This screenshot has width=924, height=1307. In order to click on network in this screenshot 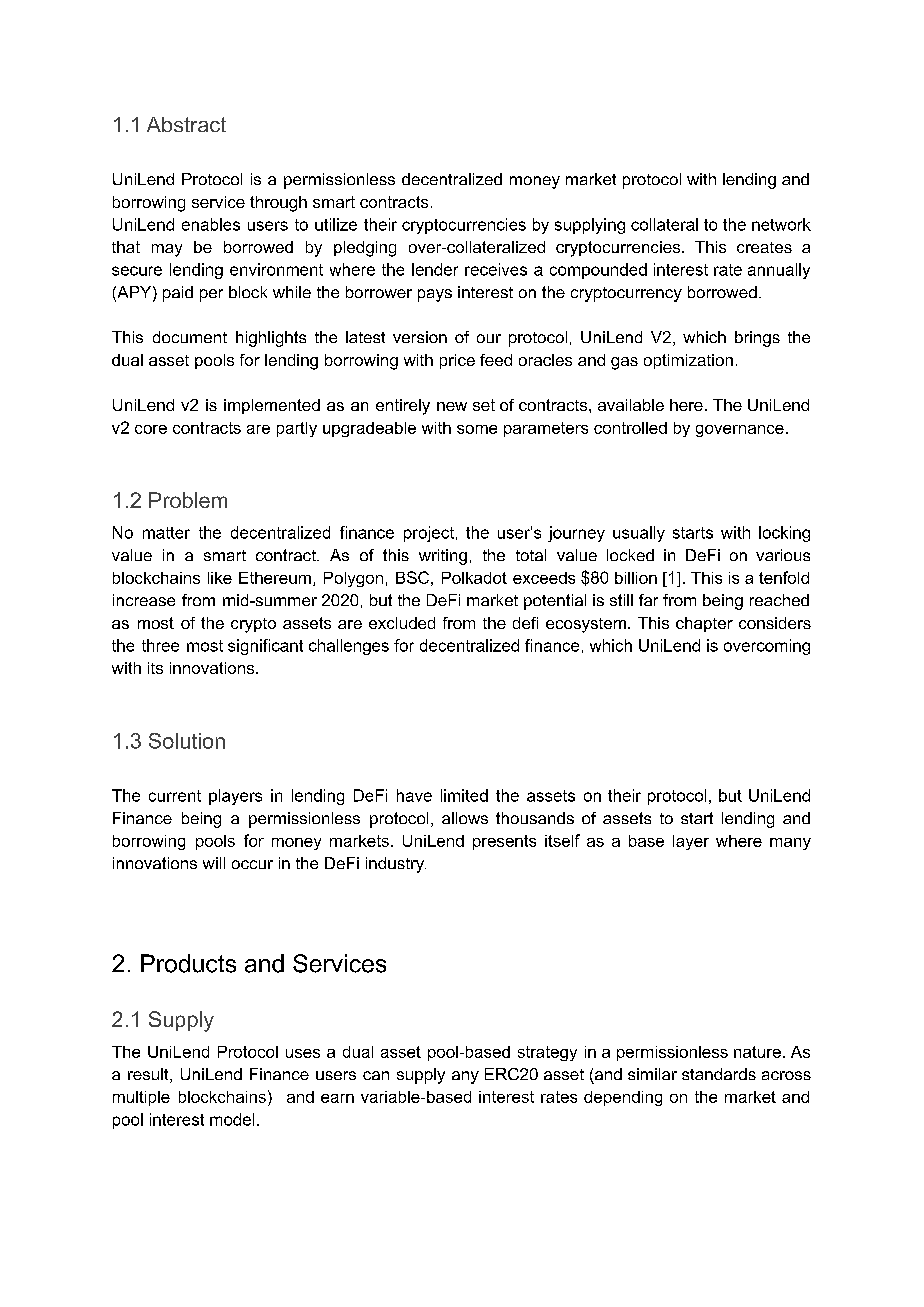, I will do `click(781, 224)`.
